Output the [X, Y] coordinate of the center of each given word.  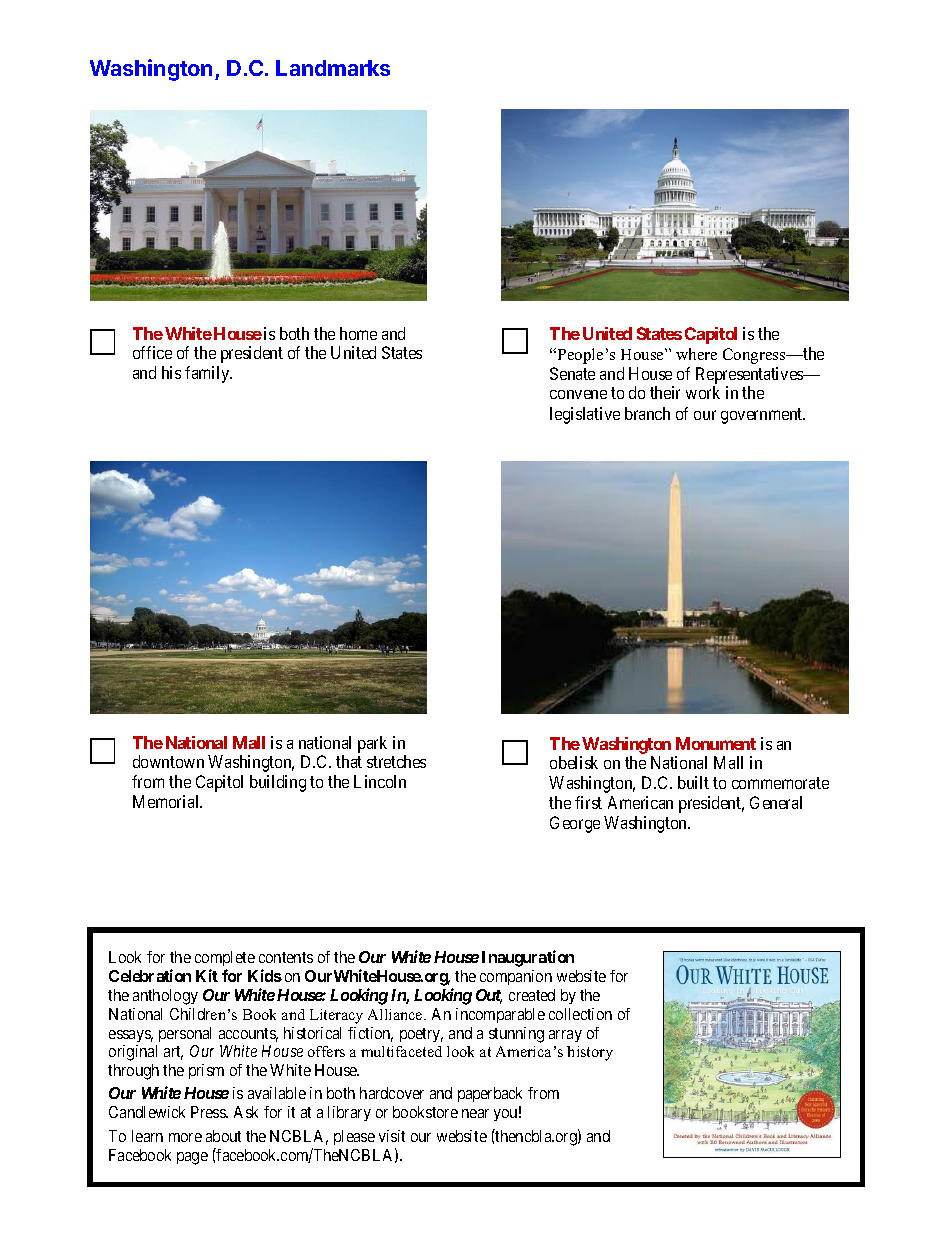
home [358, 333]
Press [209, 1112]
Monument [716, 743]
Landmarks [333, 68]
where [696, 354]
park [372, 744]
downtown [168, 761]
